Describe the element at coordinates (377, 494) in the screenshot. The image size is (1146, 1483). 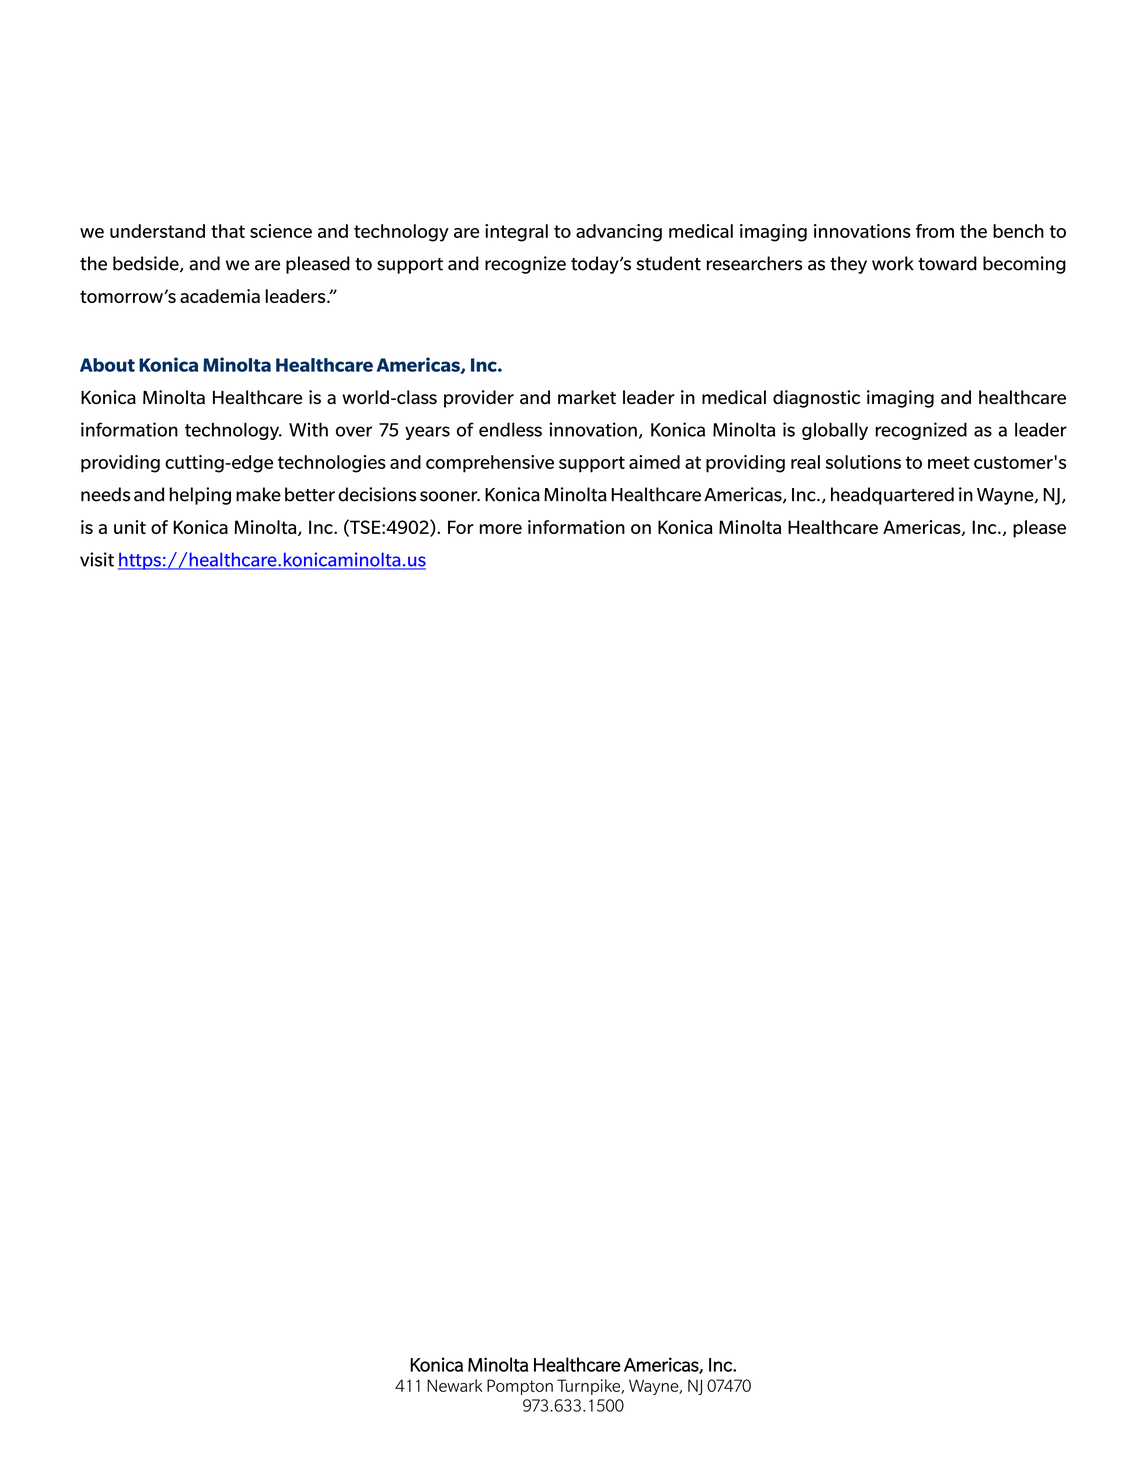
I see `decisions` at that location.
